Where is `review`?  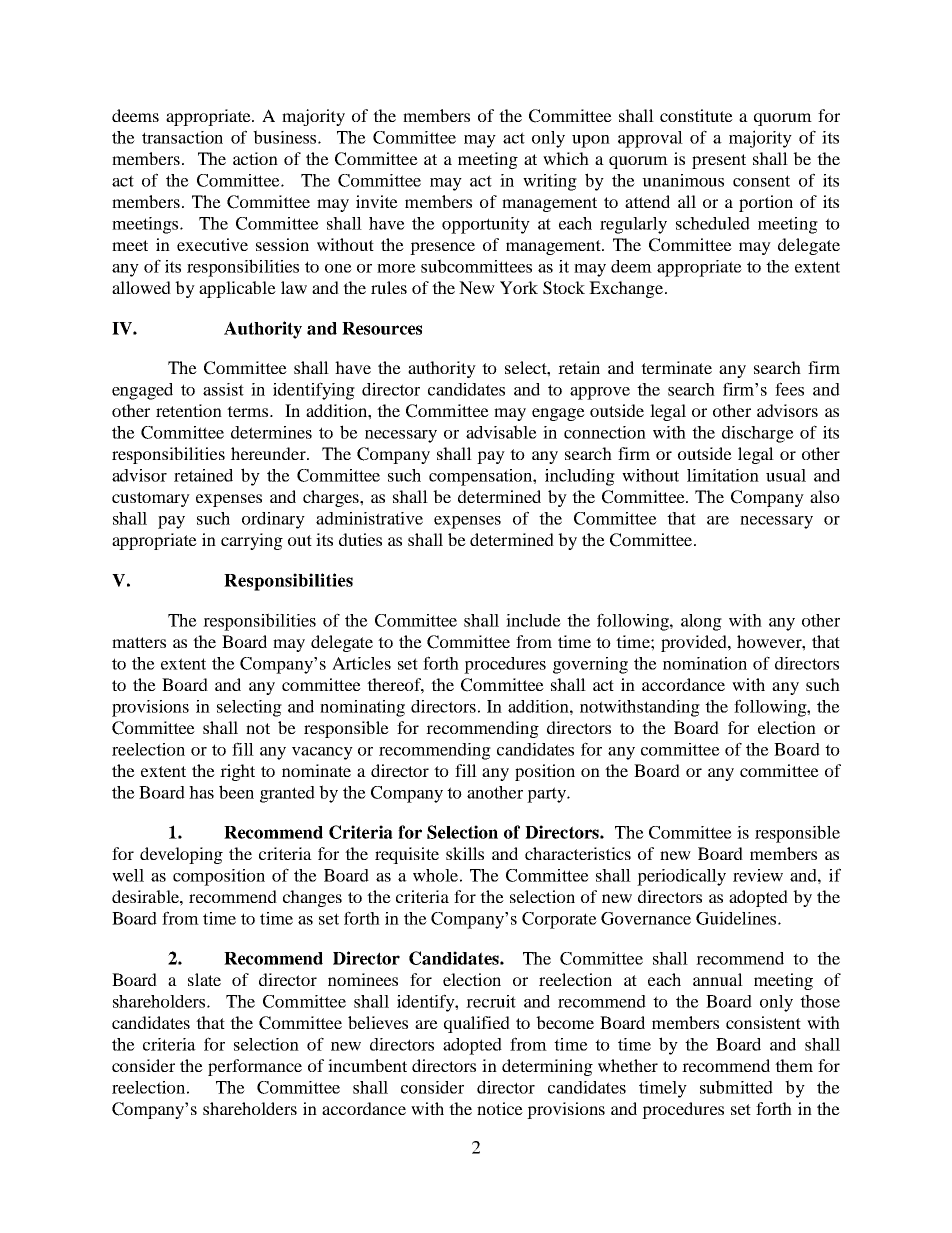
review is located at coordinates (758, 875).
